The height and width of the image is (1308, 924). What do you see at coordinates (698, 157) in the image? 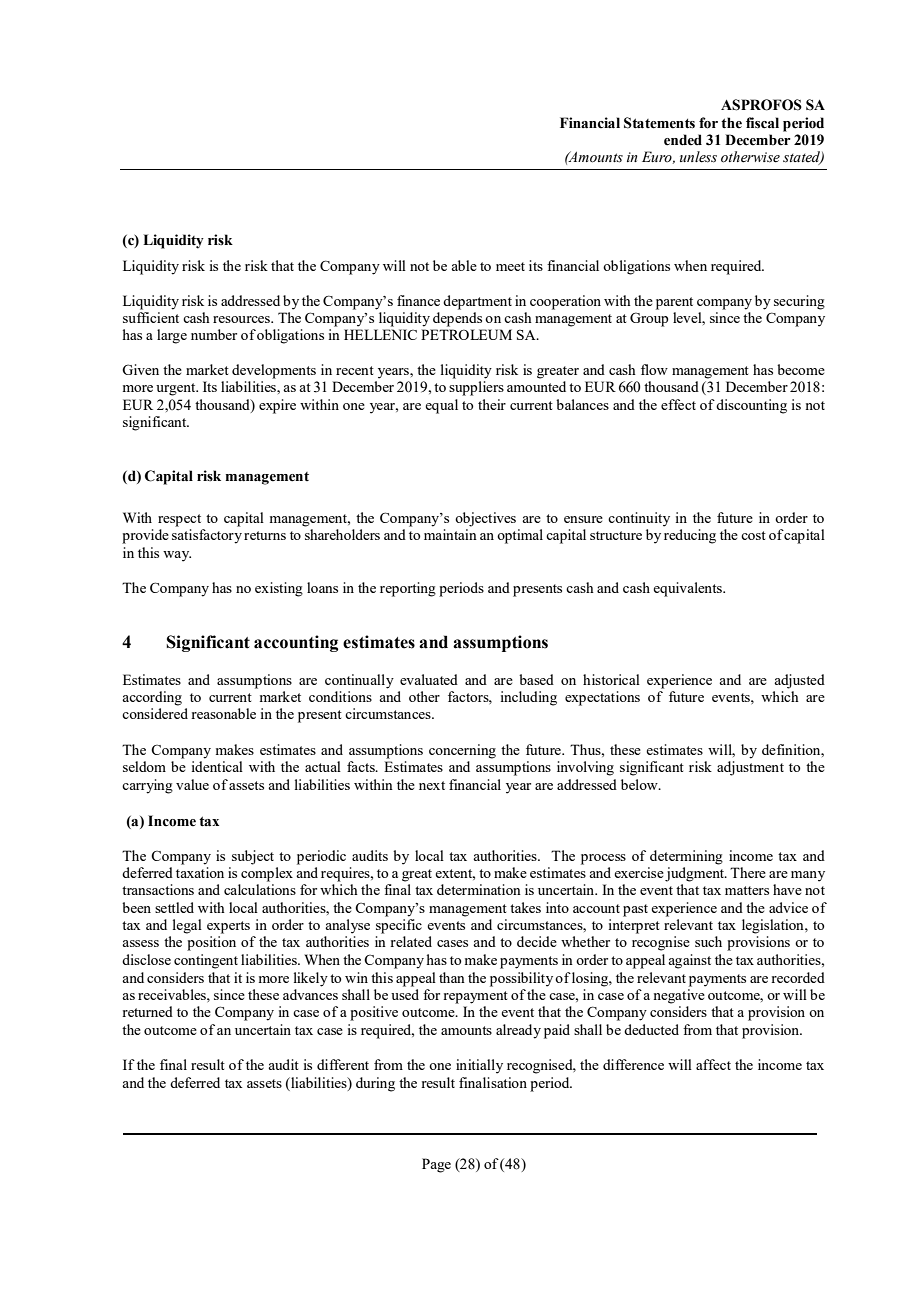
I see `unless` at bounding box center [698, 157].
